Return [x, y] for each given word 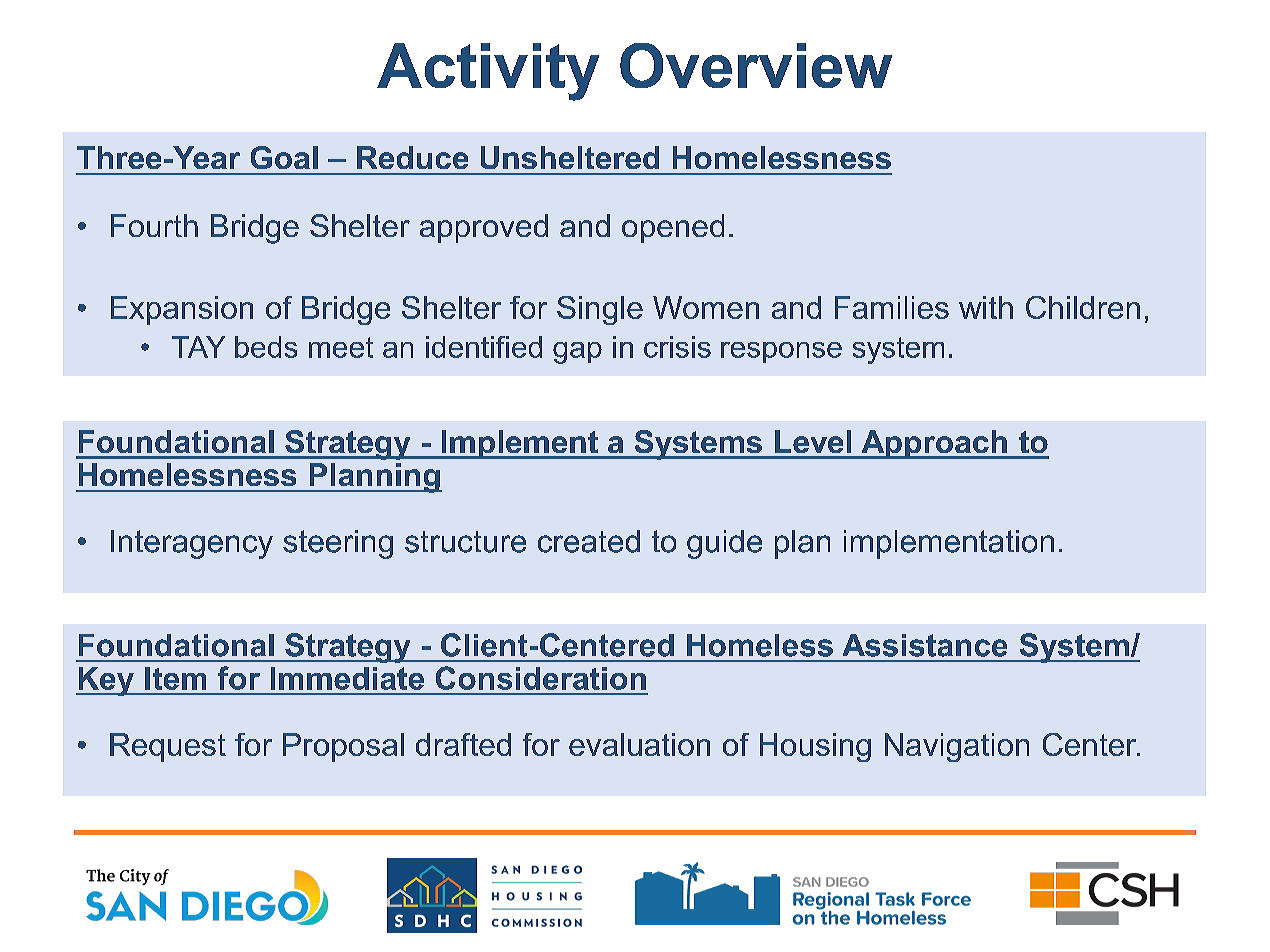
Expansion [182, 310]
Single [600, 310]
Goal [284, 157]
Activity [488, 72]
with [986, 307]
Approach [934, 444]
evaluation [639, 744]
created [589, 541]
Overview [756, 65]
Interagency [192, 544]
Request [168, 747]
